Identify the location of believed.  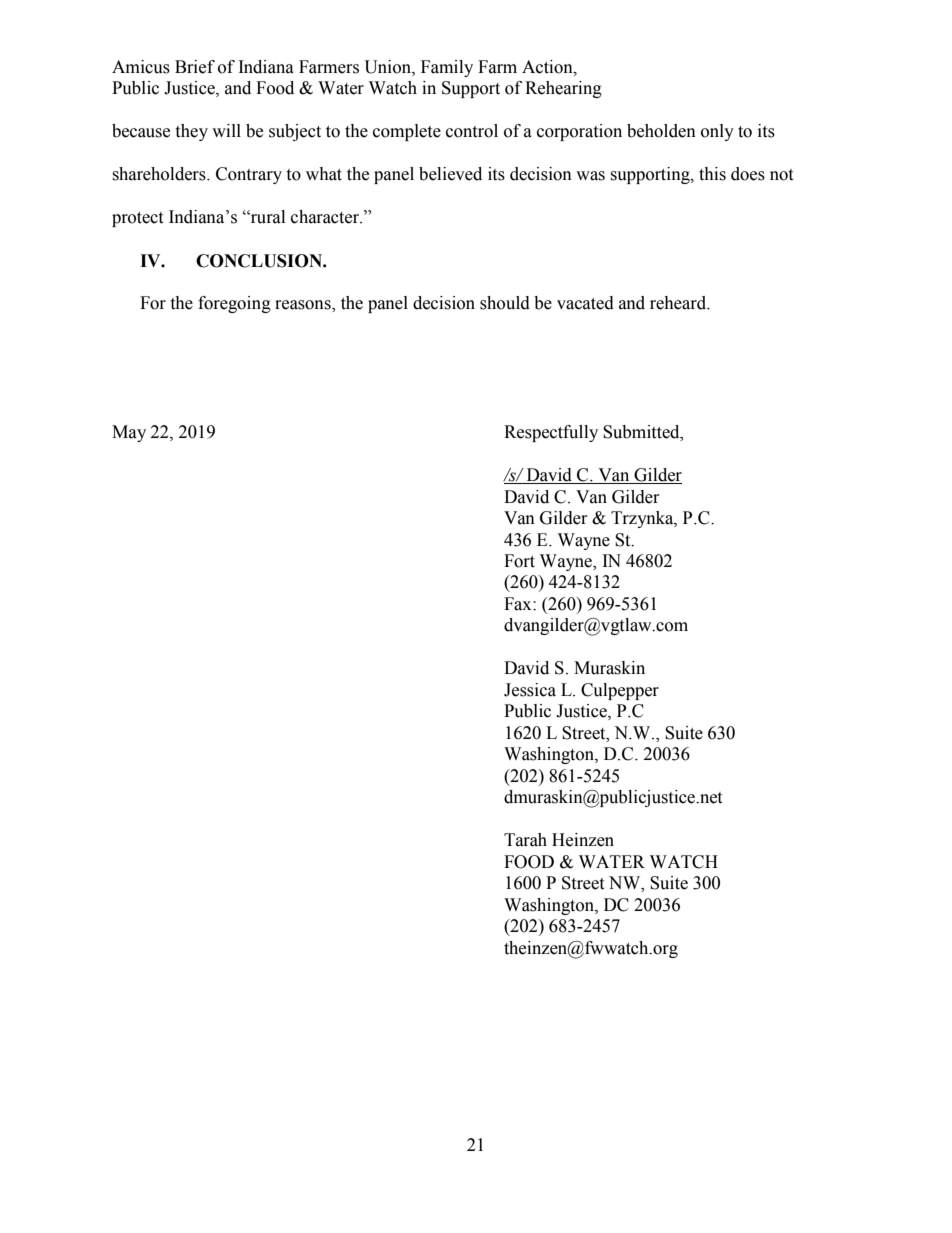
(450, 174).
